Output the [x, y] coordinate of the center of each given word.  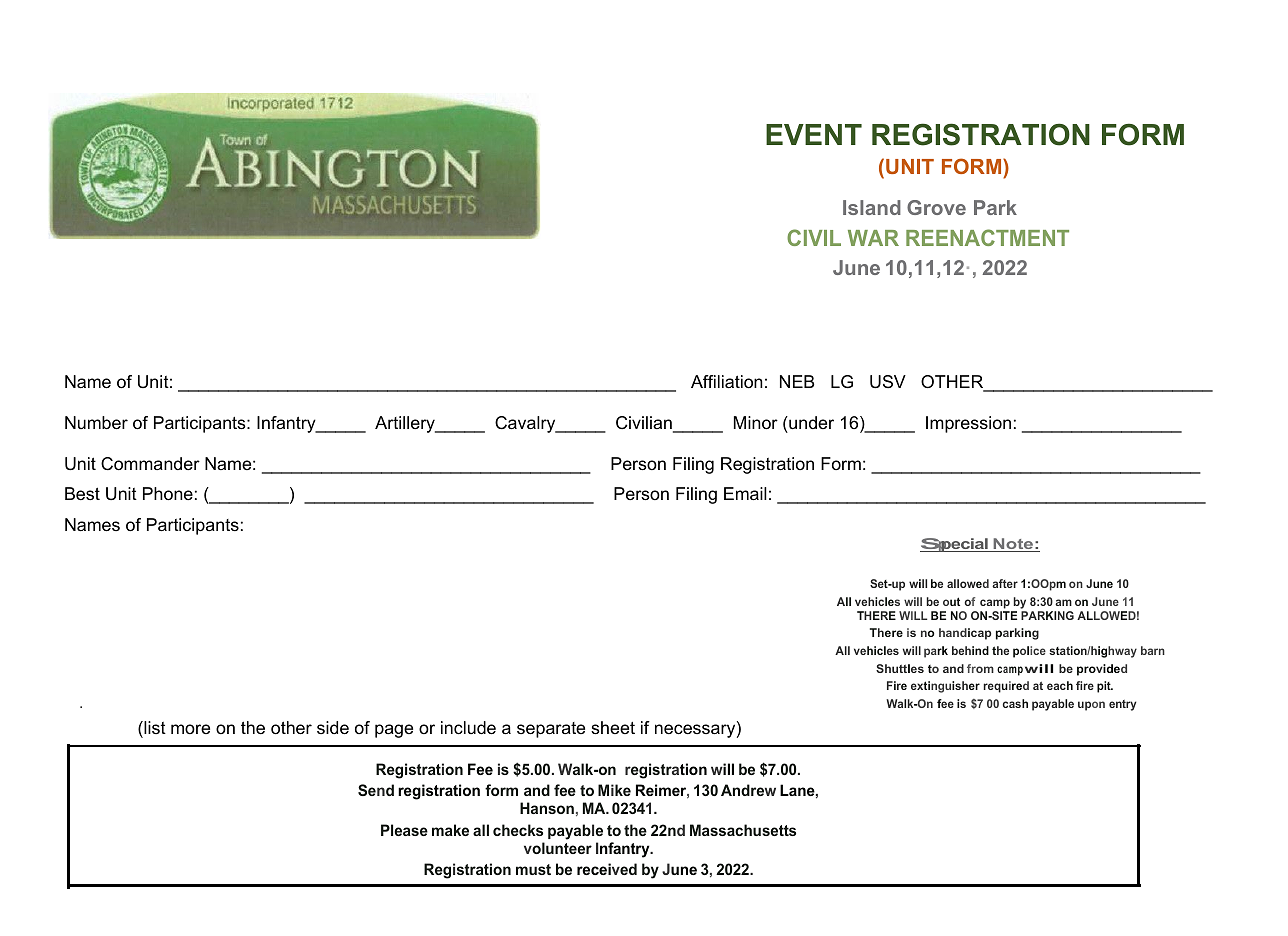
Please [404, 830]
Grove [936, 207]
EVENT [814, 134]
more [190, 729]
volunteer [558, 848]
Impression [968, 424]
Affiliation [727, 382]
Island [872, 207]
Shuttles [900, 668]
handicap [965, 634]
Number [96, 423]
